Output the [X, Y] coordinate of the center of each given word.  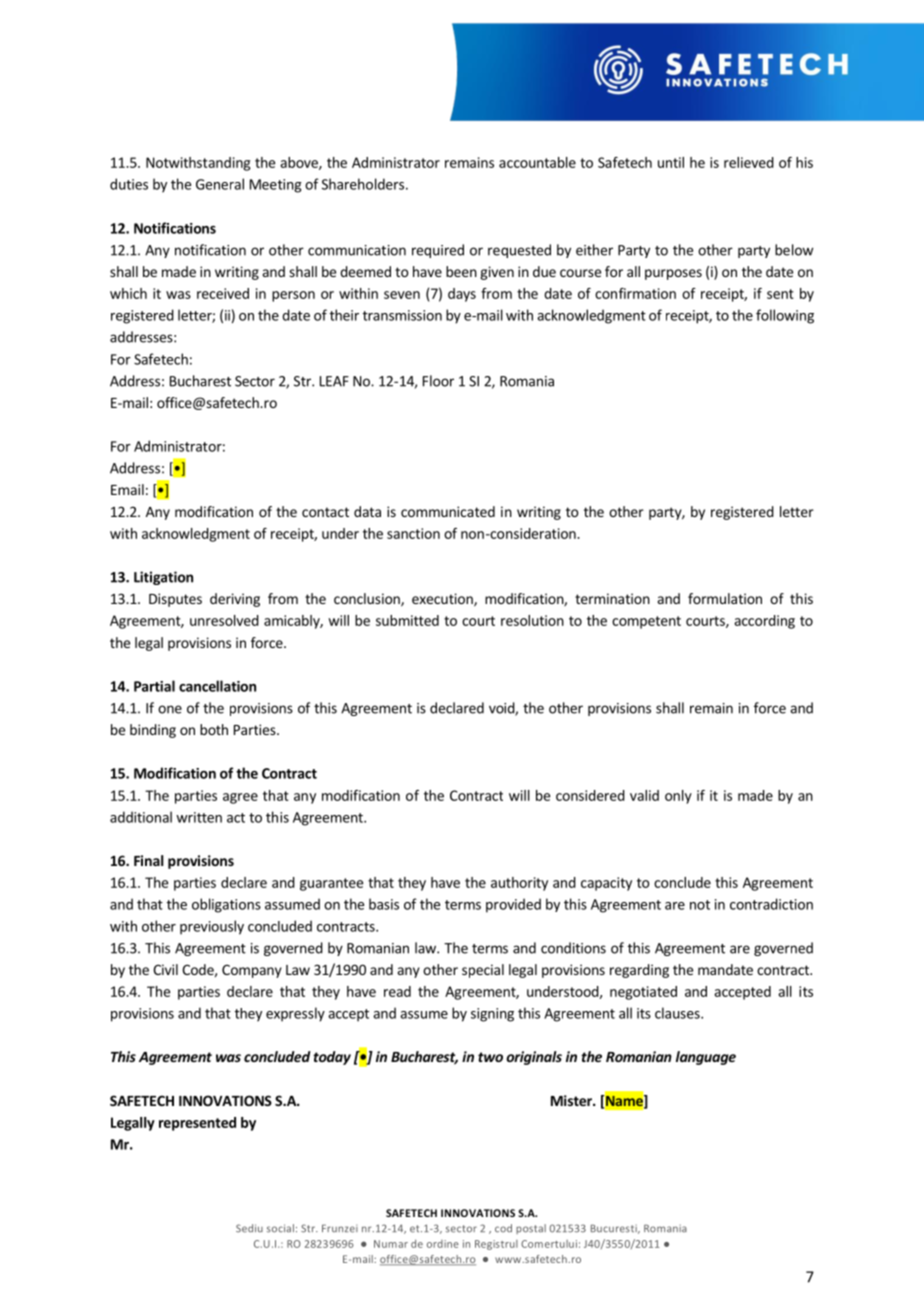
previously [212, 927]
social [280, 1228]
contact [325, 512]
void [502, 709]
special [483, 971]
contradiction [771, 904]
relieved [749, 162]
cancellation [217, 686]
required [438, 251]
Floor [438, 381]
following [785, 316]
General [220, 184]
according [764, 622]
